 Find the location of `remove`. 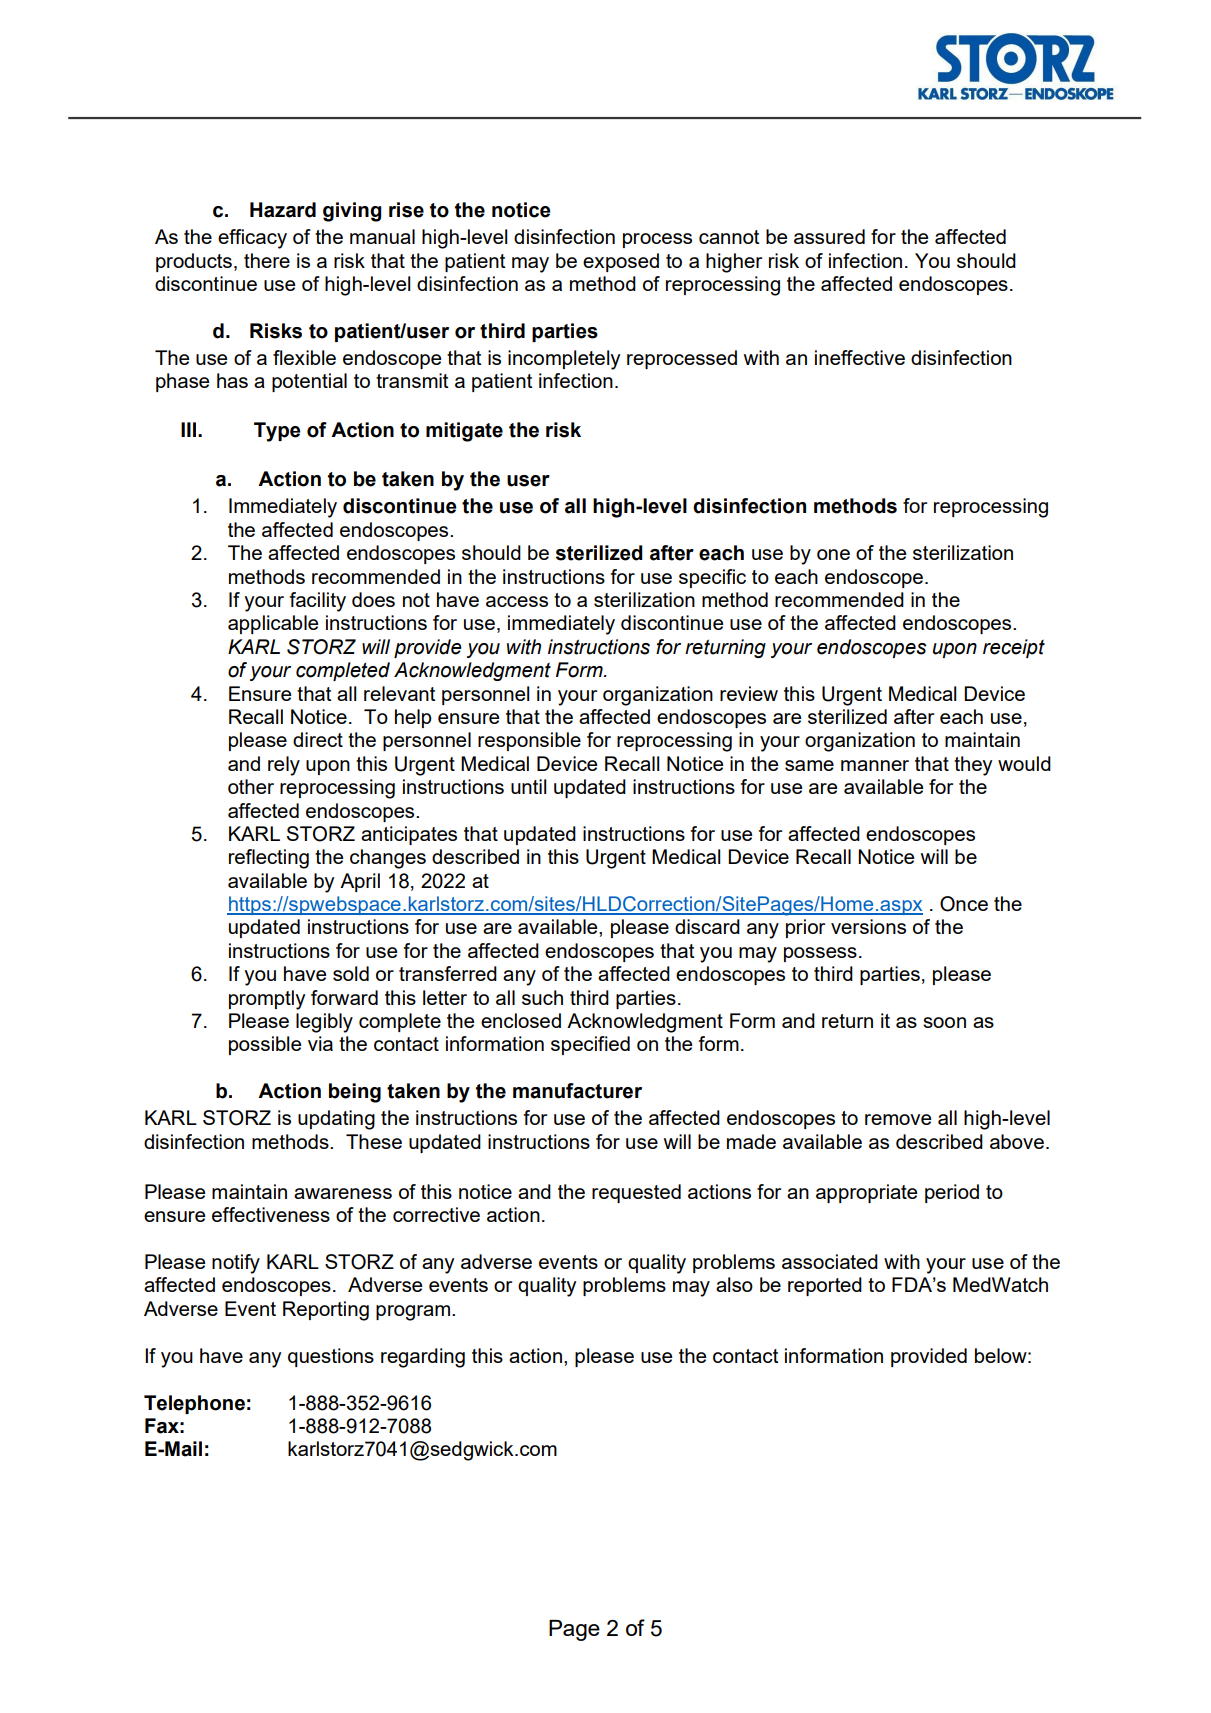

remove is located at coordinates (898, 1119).
